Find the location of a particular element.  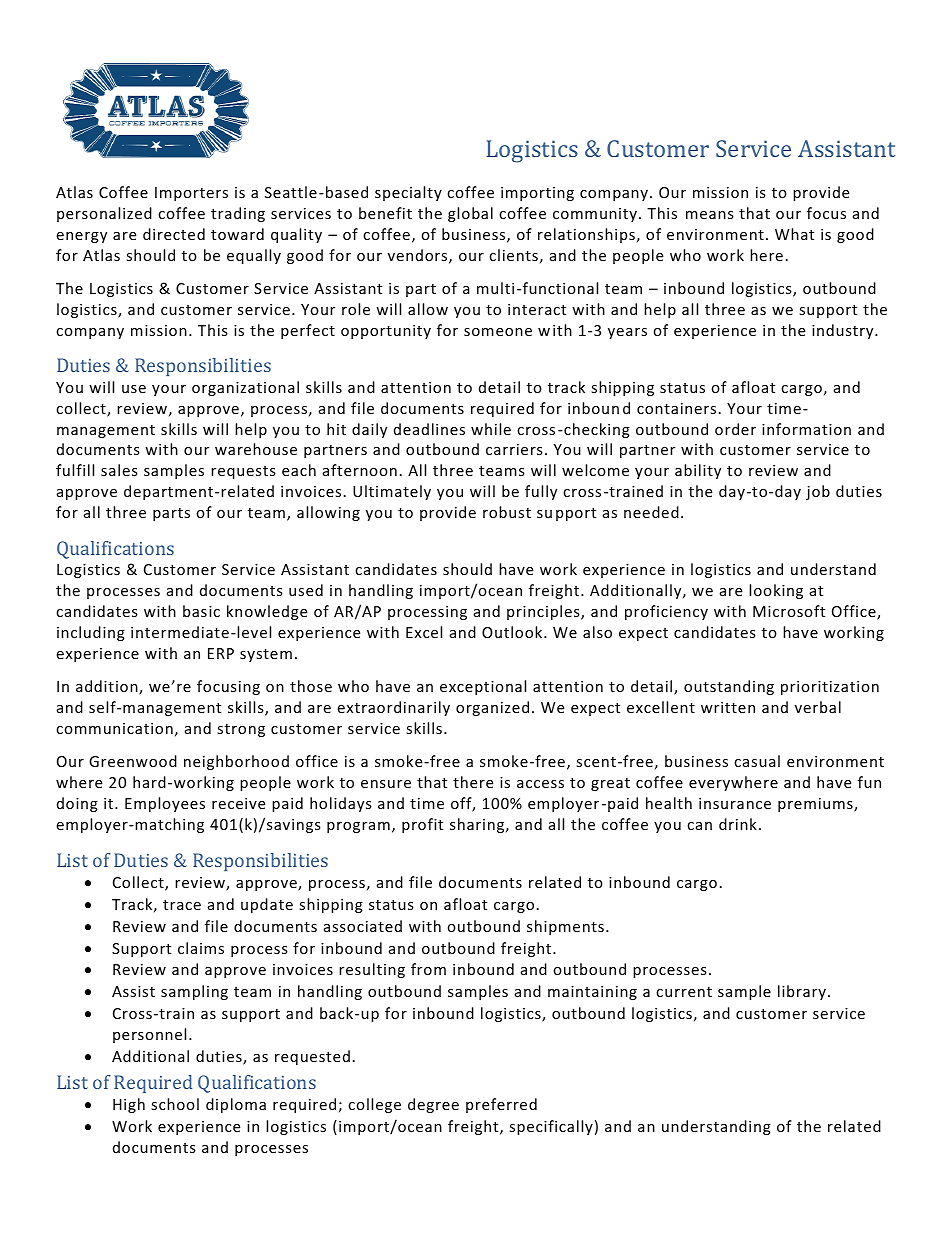

global is located at coordinates (470, 214).
